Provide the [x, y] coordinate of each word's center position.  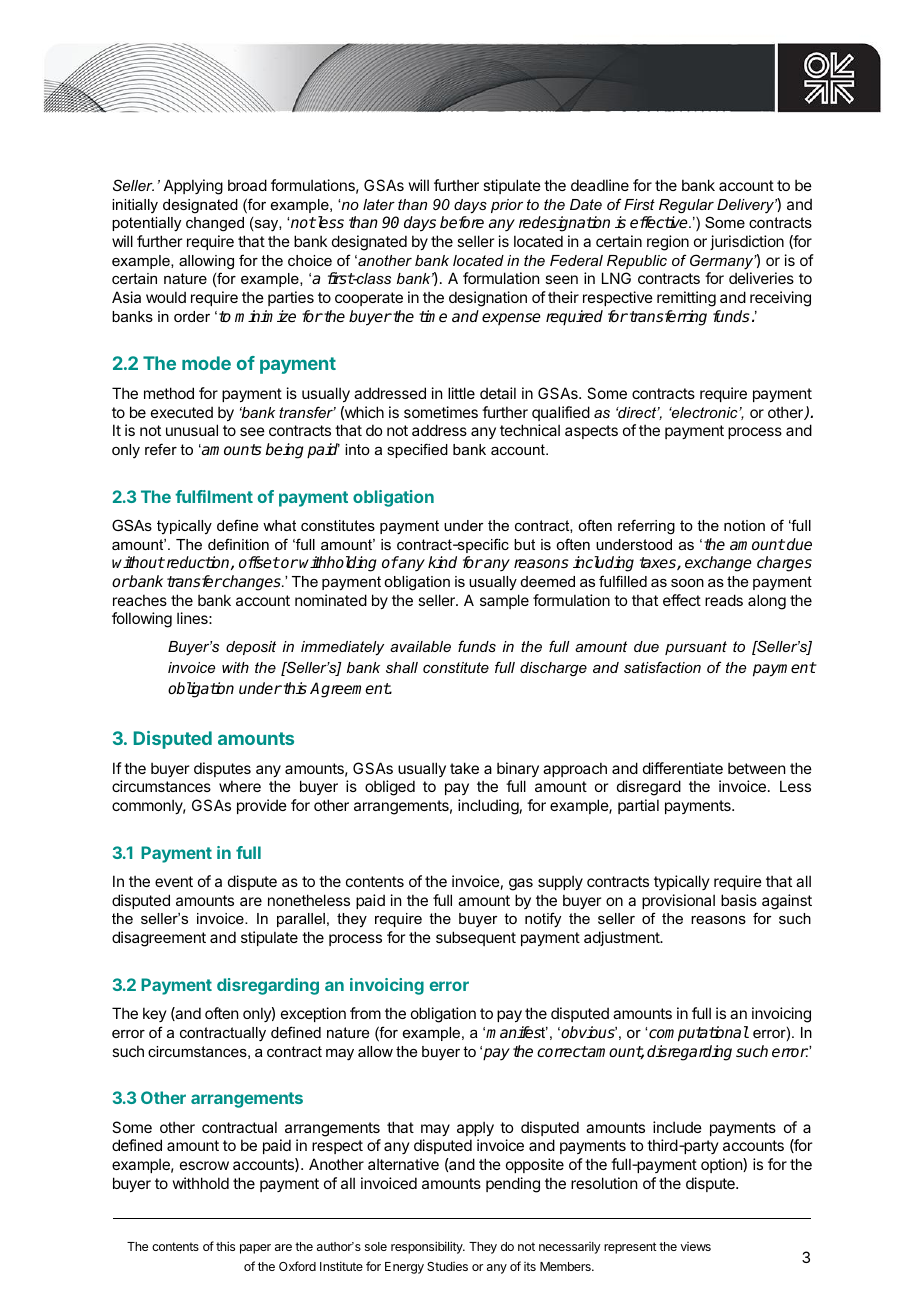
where [240, 786]
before [462, 222]
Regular [686, 206]
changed [215, 224]
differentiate [683, 768]
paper [255, 1249]
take [464, 768]
